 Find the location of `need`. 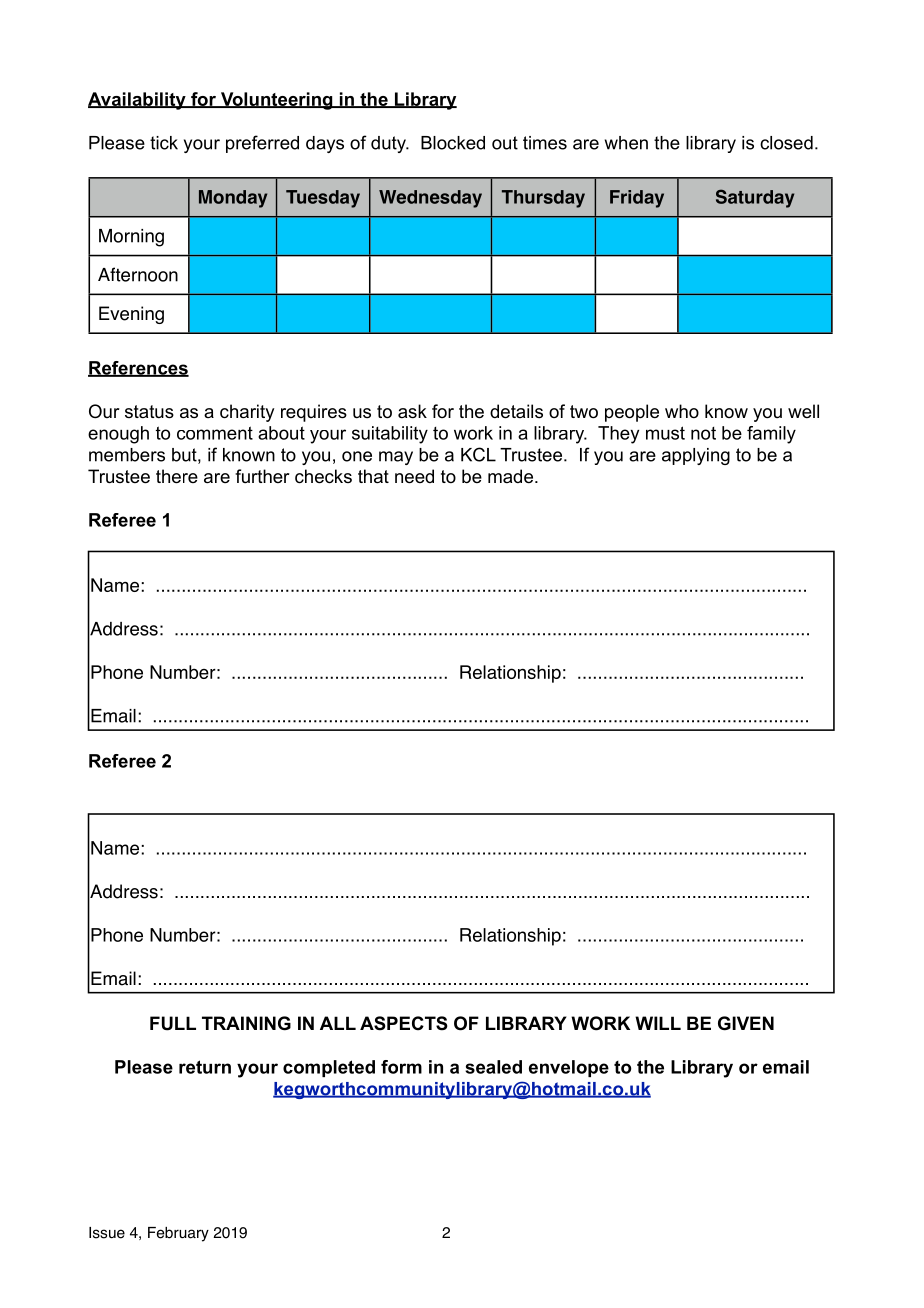

need is located at coordinates (414, 476).
